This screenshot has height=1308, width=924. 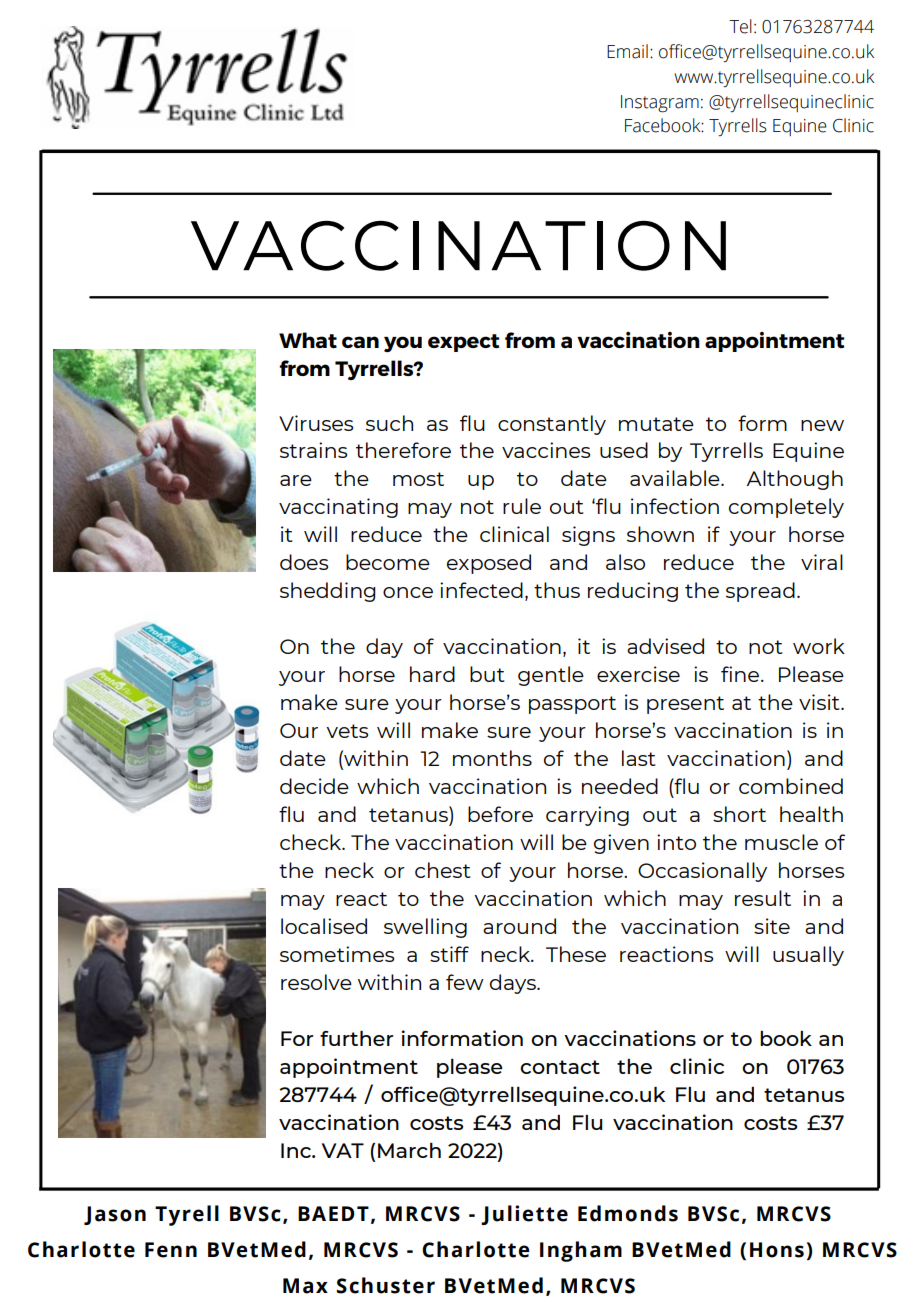 What do you see at coordinates (308, 340) in the screenshot?
I see `What` at bounding box center [308, 340].
